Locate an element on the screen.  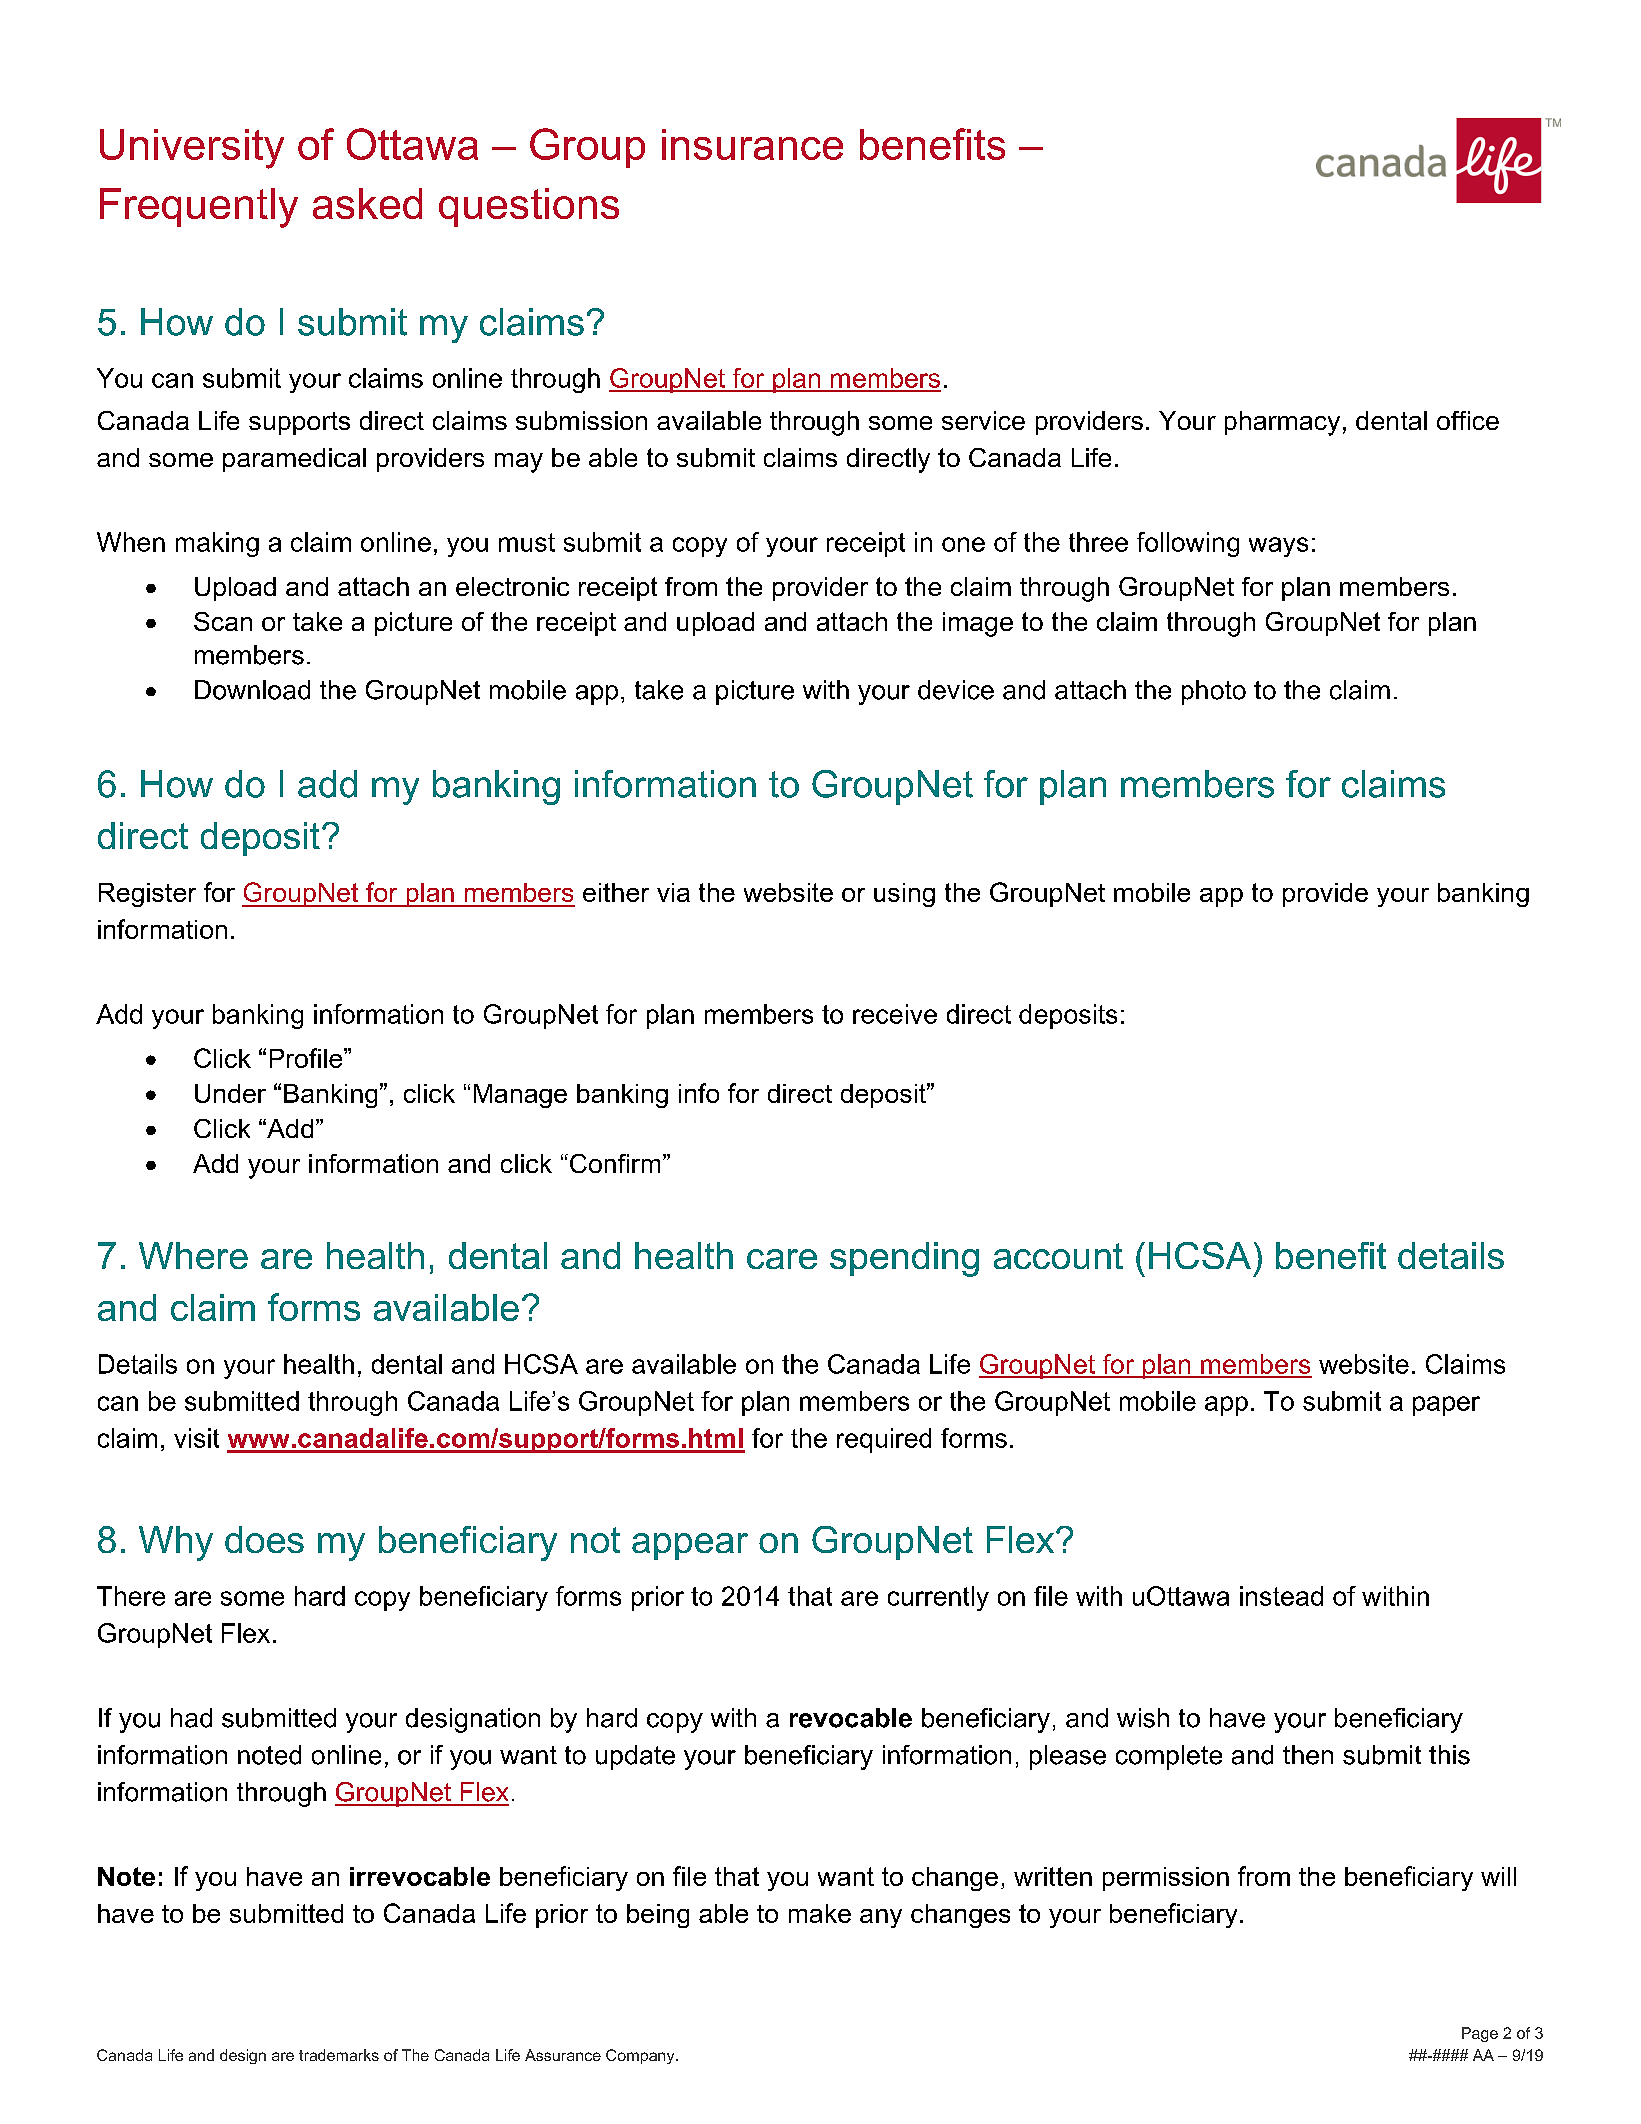
make is located at coordinates (820, 1913).
